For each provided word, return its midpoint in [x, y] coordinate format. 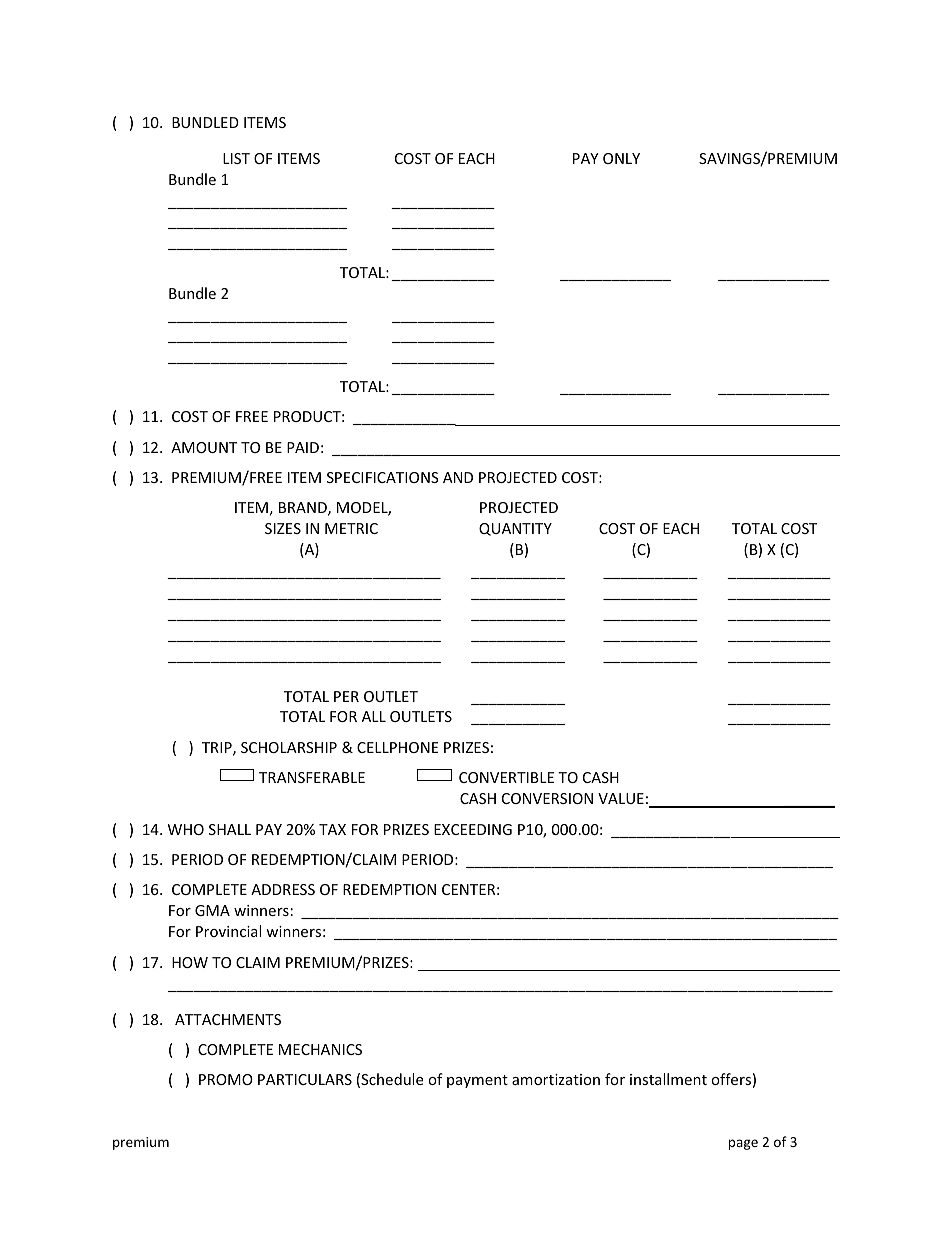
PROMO [226, 1079]
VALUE [621, 798]
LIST [236, 158]
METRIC [351, 528]
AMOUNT [204, 447]
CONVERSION [547, 798]
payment [477, 1081]
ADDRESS [283, 889]
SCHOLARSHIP [289, 747]
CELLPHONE [398, 747]
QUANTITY [515, 529]
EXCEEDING [473, 829]
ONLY [621, 158]
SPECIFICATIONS [383, 477]
